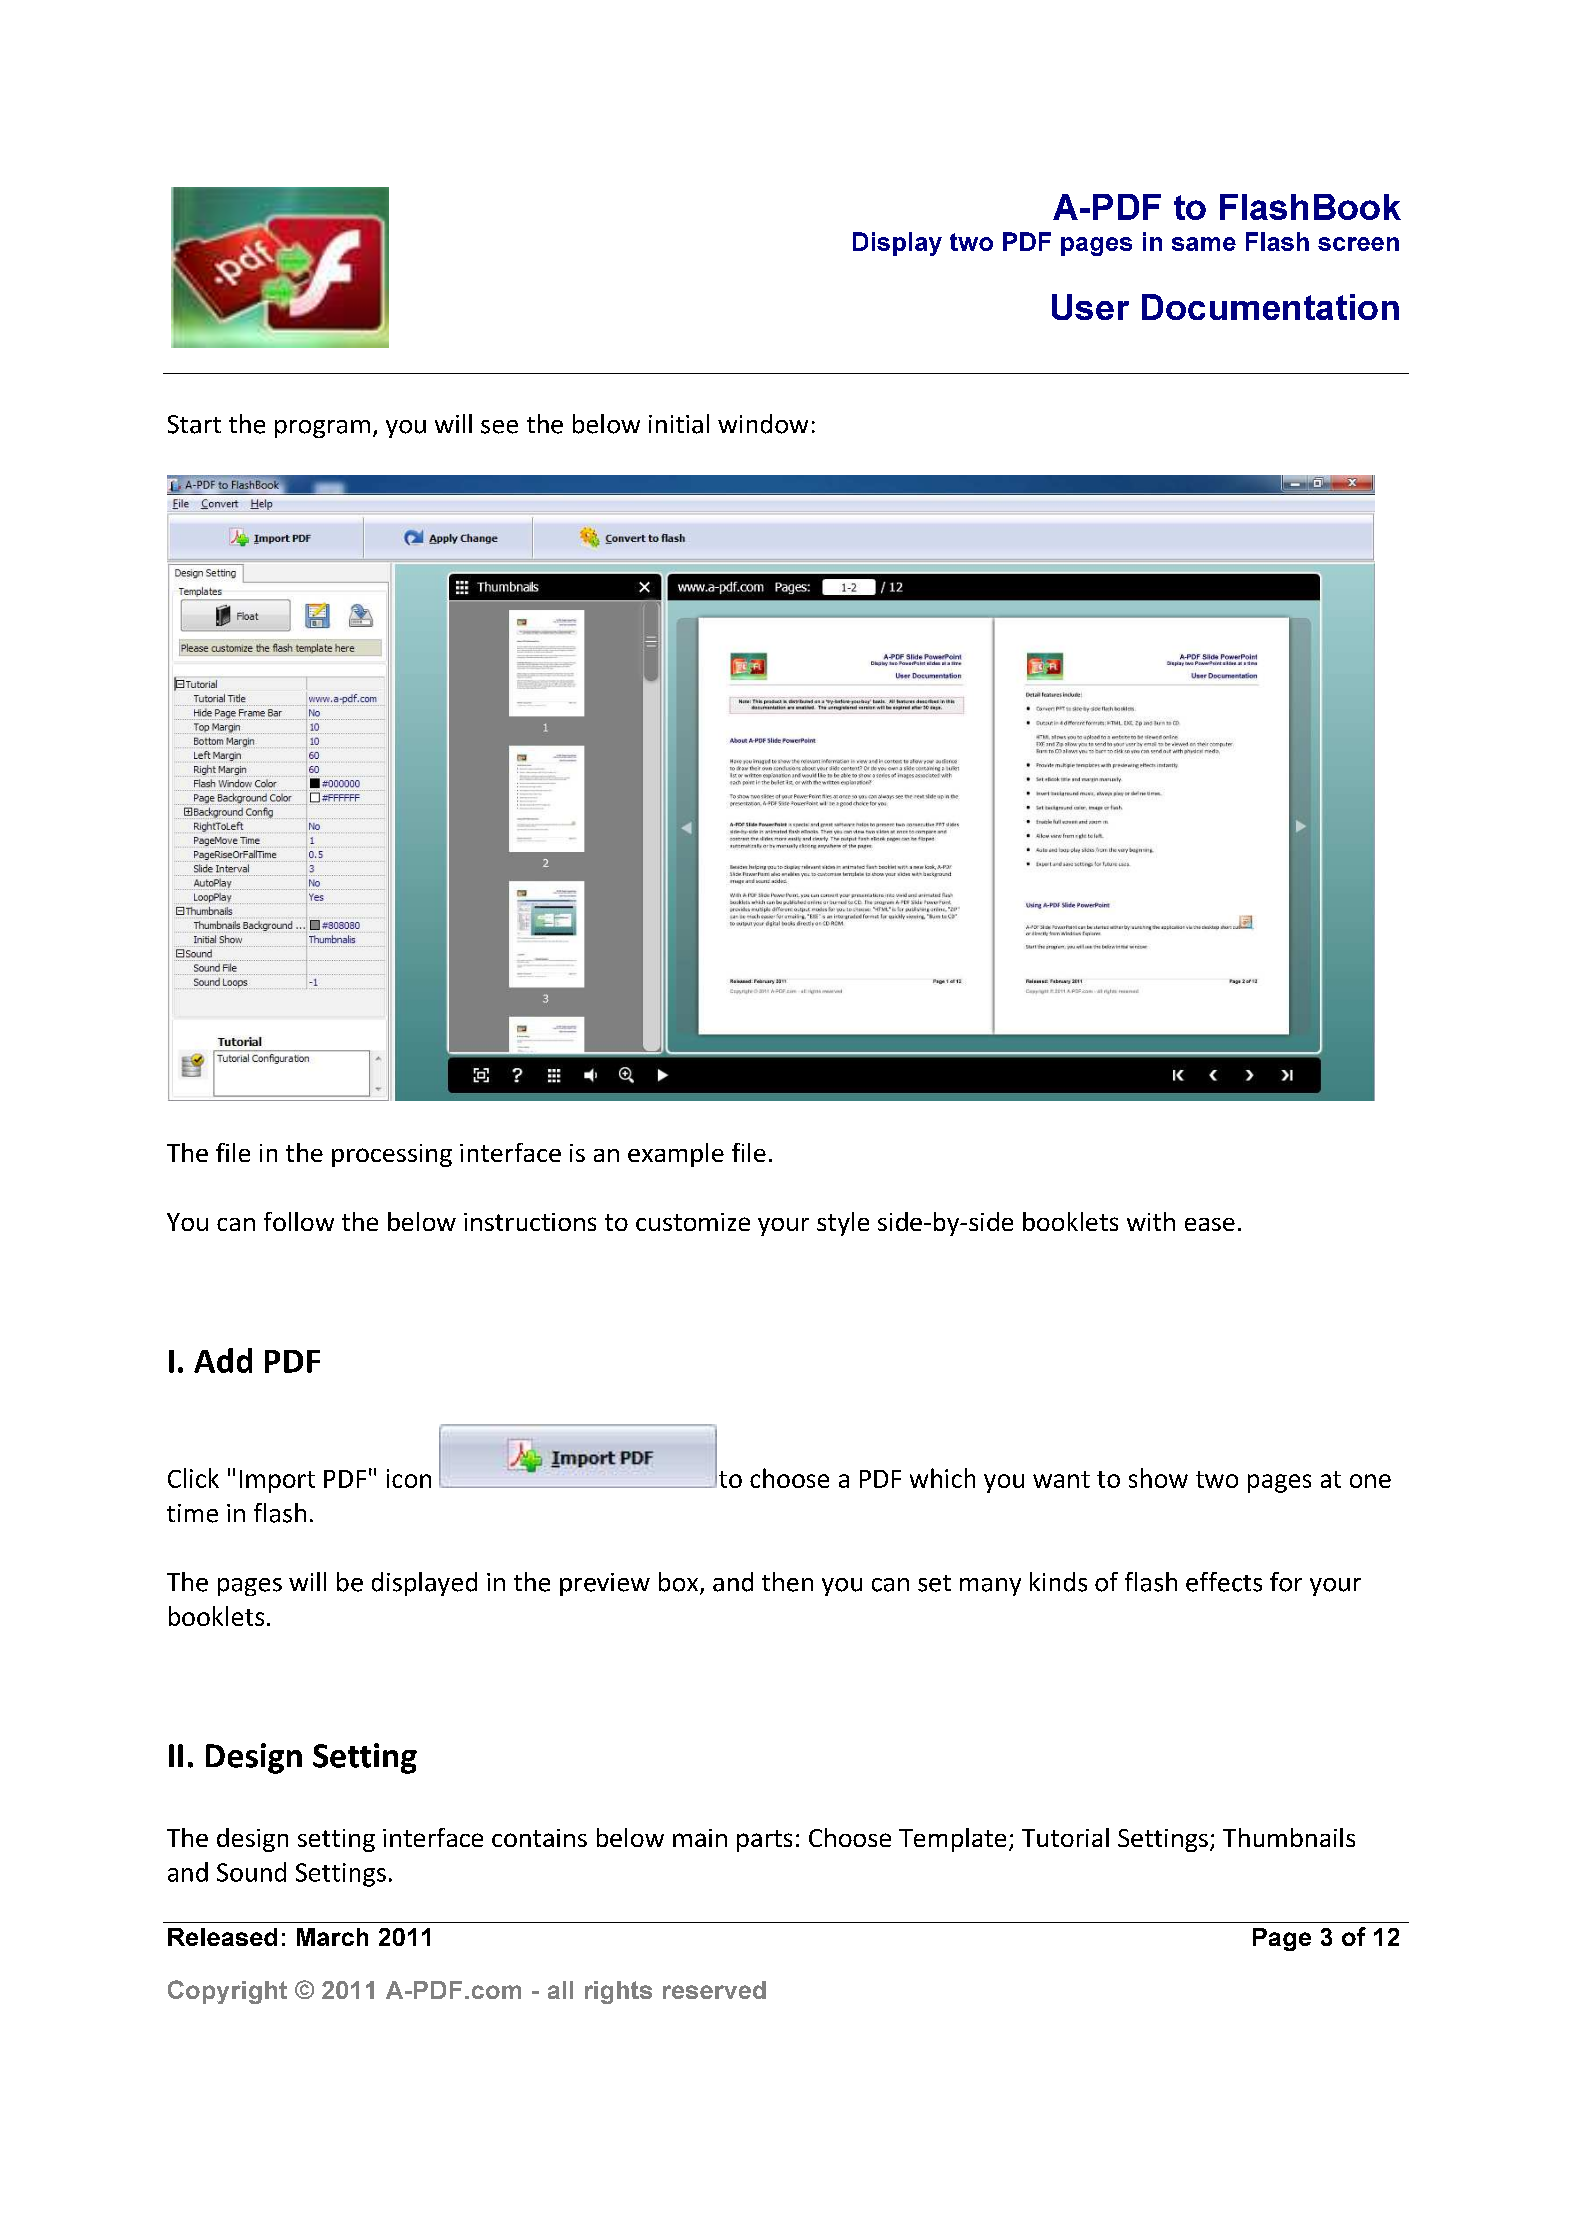  Describe the element at coordinates (1151, 1221) in the image. I see `with` at that location.
